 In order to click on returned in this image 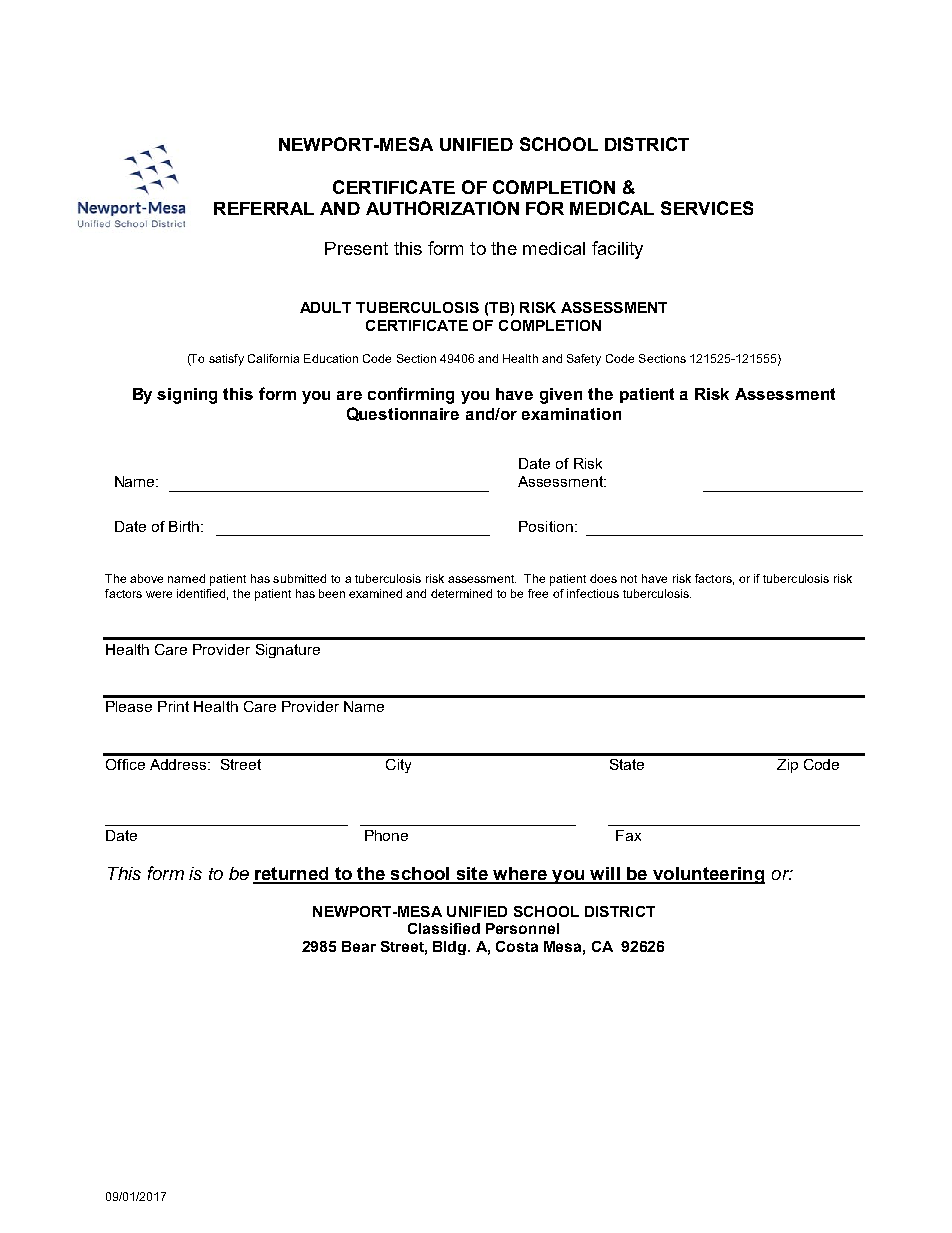, I will do `click(292, 875)`.
